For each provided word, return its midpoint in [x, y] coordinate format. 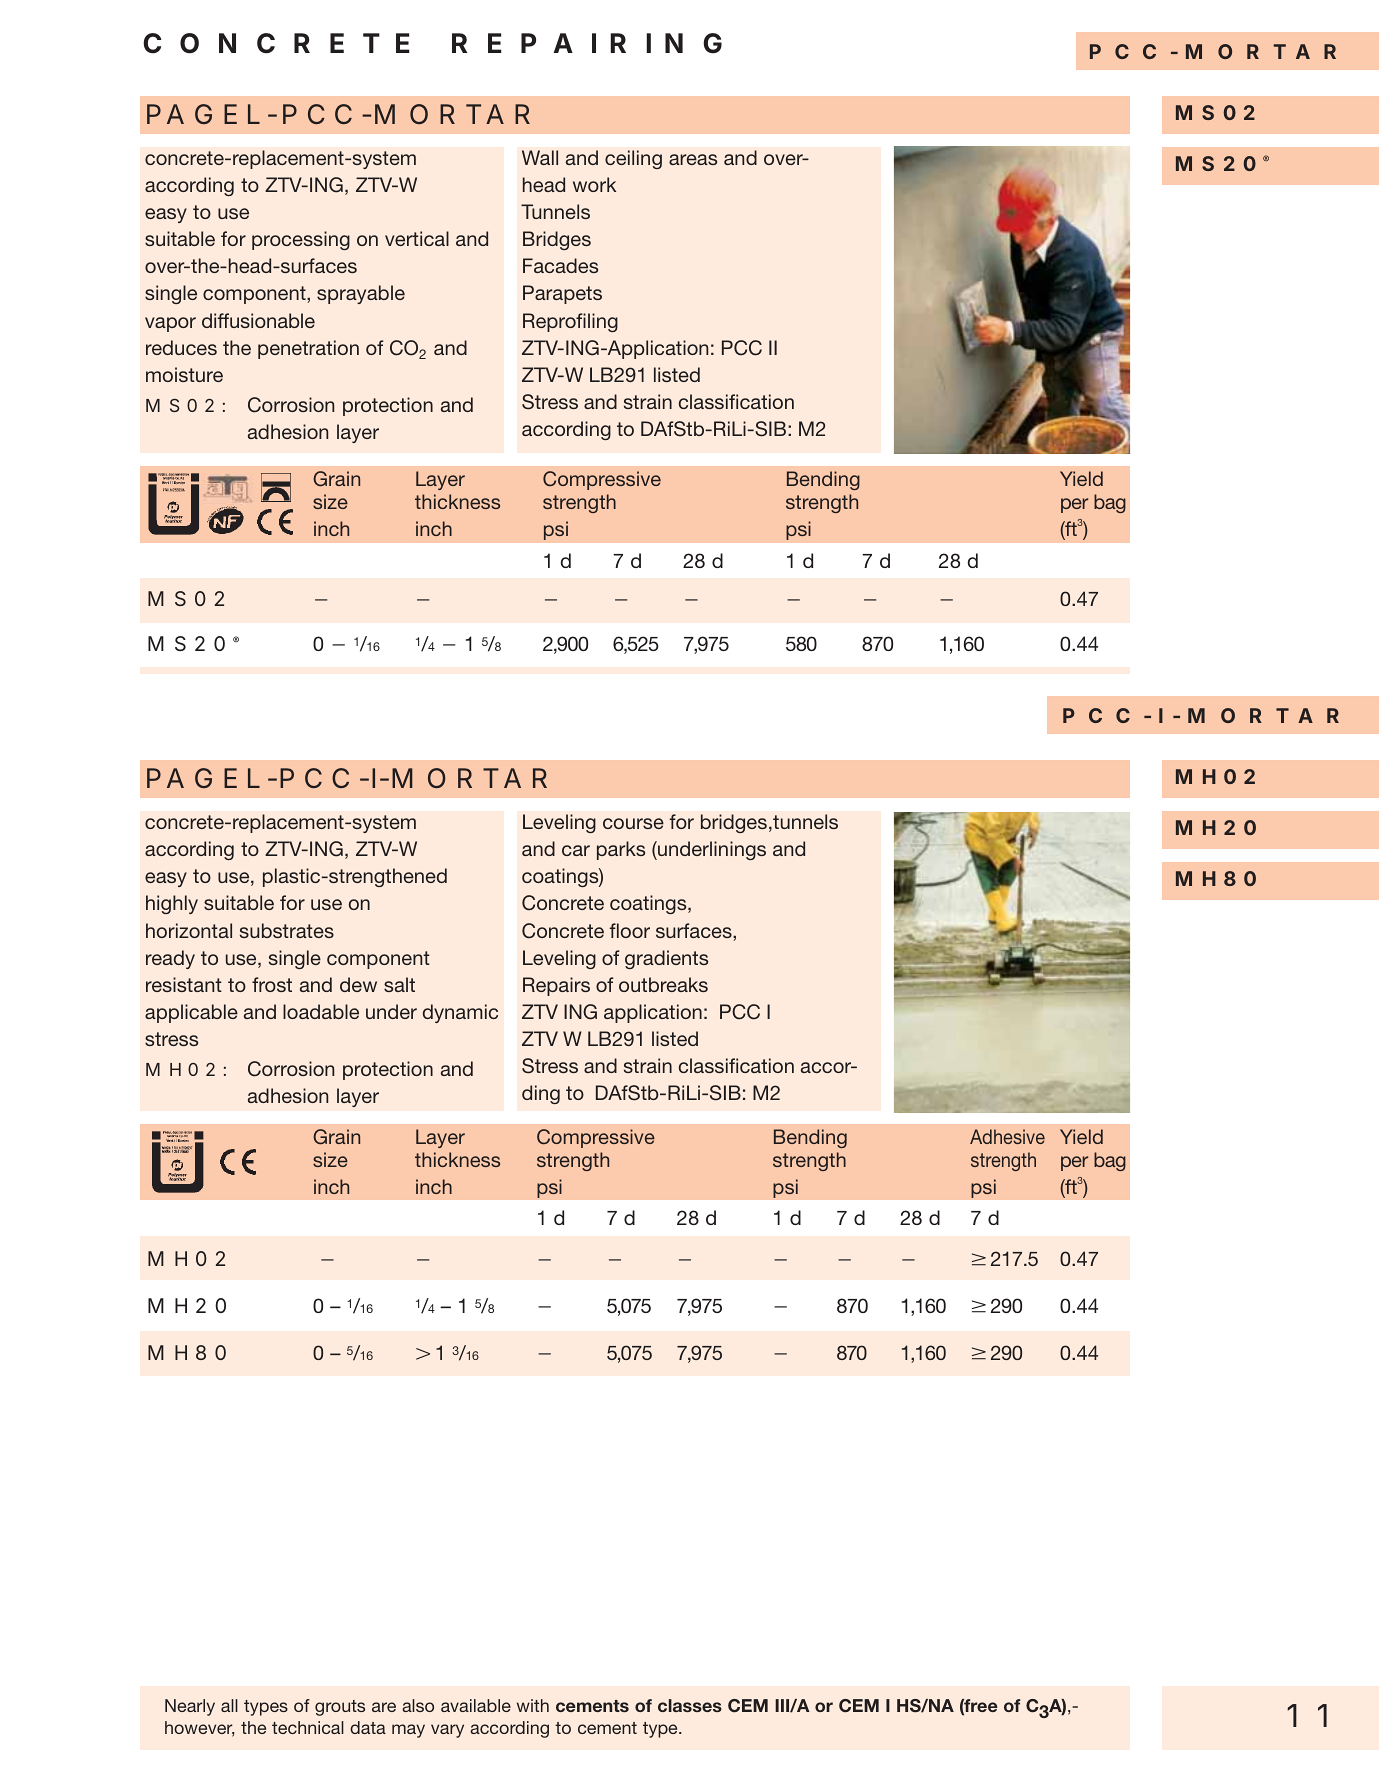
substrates [287, 930]
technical [308, 1727]
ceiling [633, 159]
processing [301, 240]
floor [629, 930]
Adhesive [1007, 1136]
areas [693, 159]
